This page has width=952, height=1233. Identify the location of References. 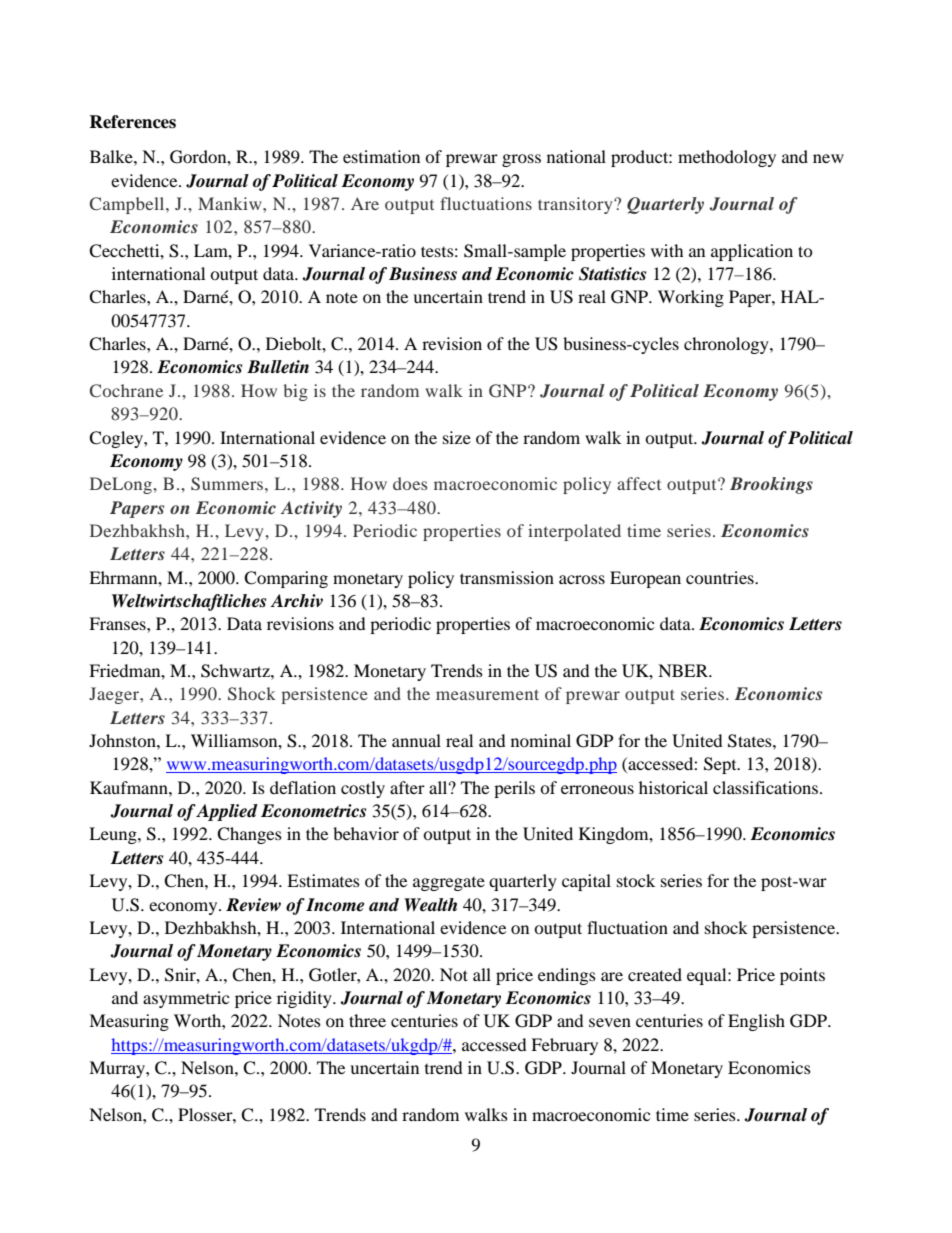
(132, 122).
